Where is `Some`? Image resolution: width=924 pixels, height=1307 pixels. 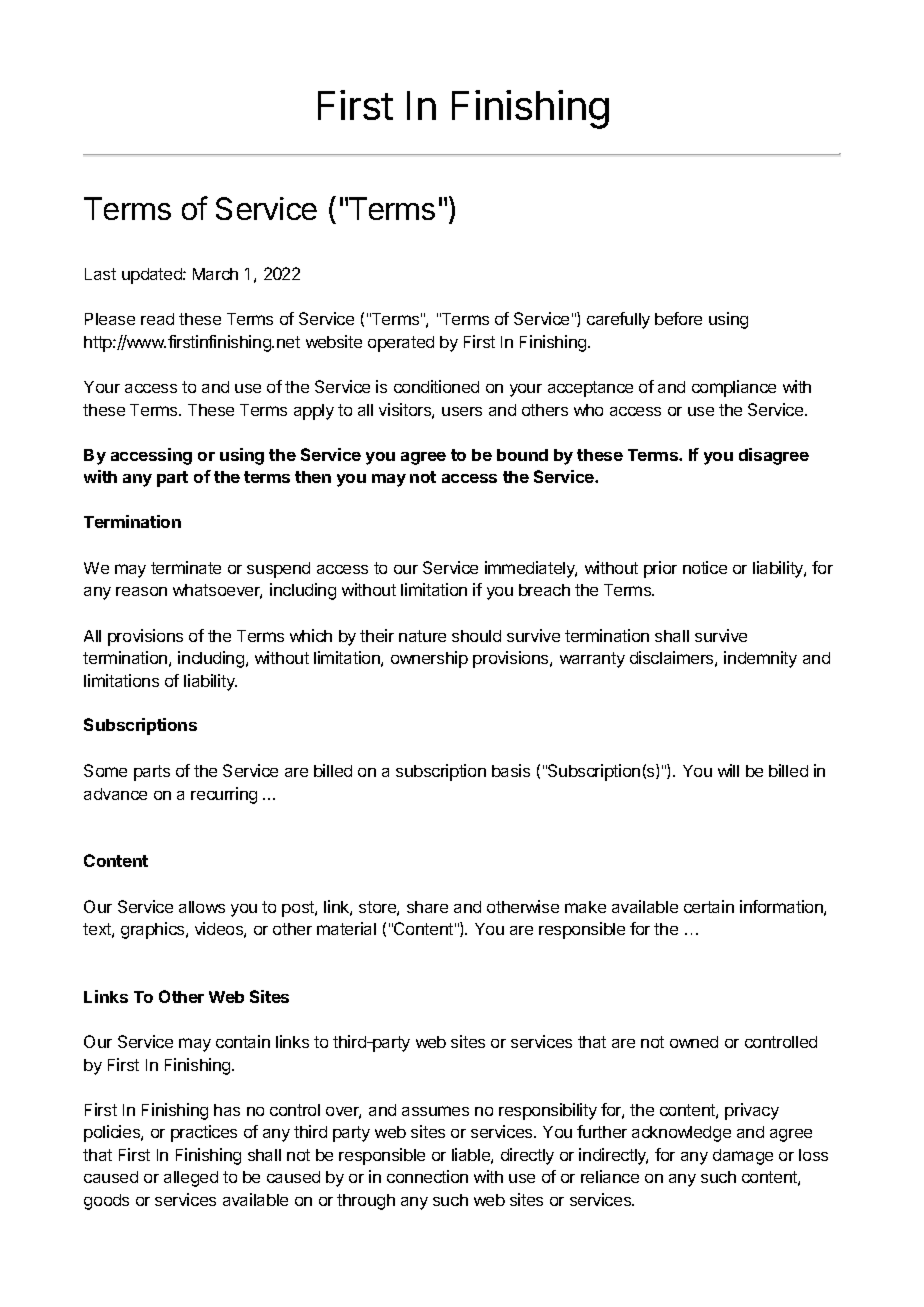
Some is located at coordinates (105, 770).
